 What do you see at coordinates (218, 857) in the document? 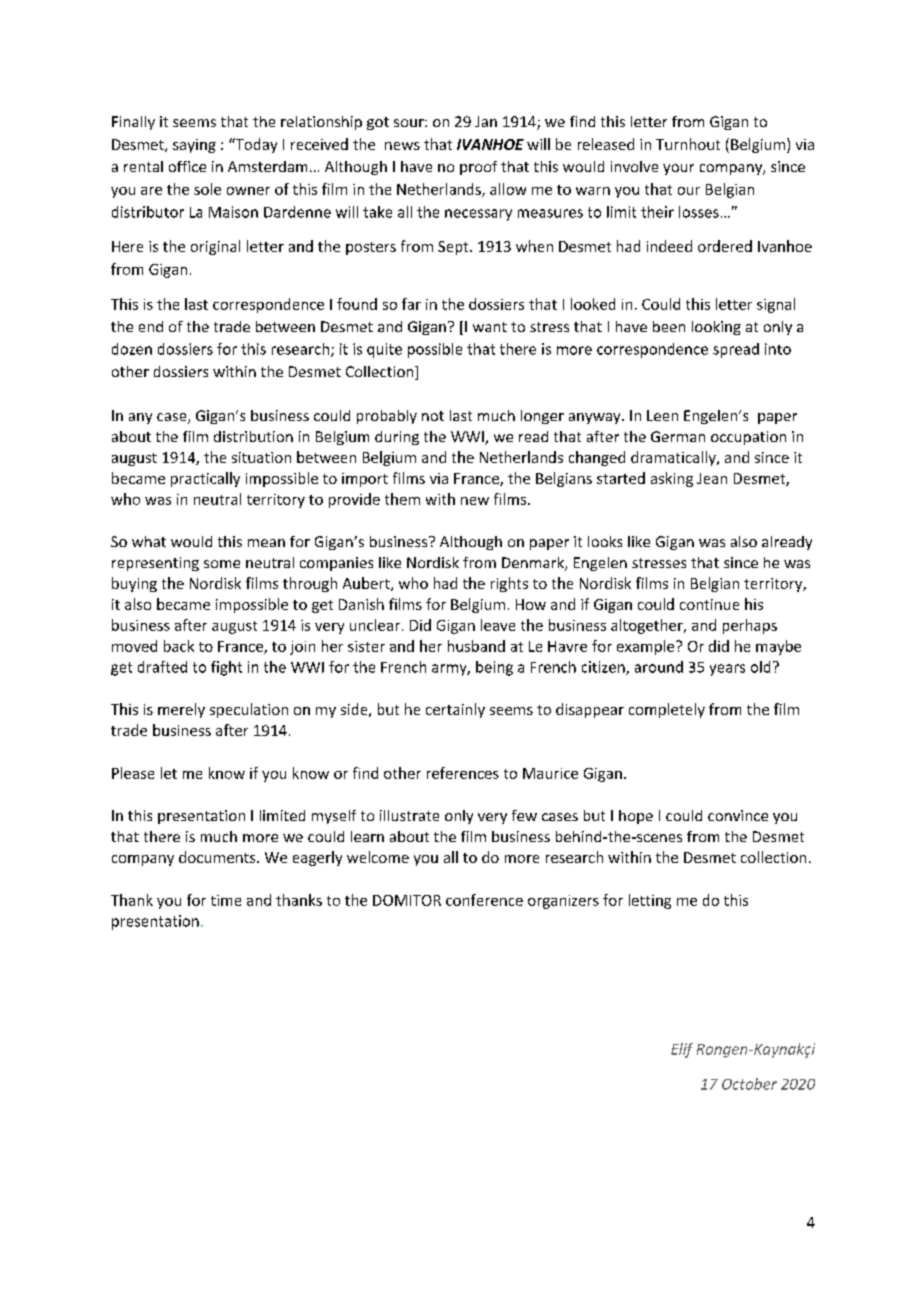
I see `documents` at bounding box center [218, 857].
